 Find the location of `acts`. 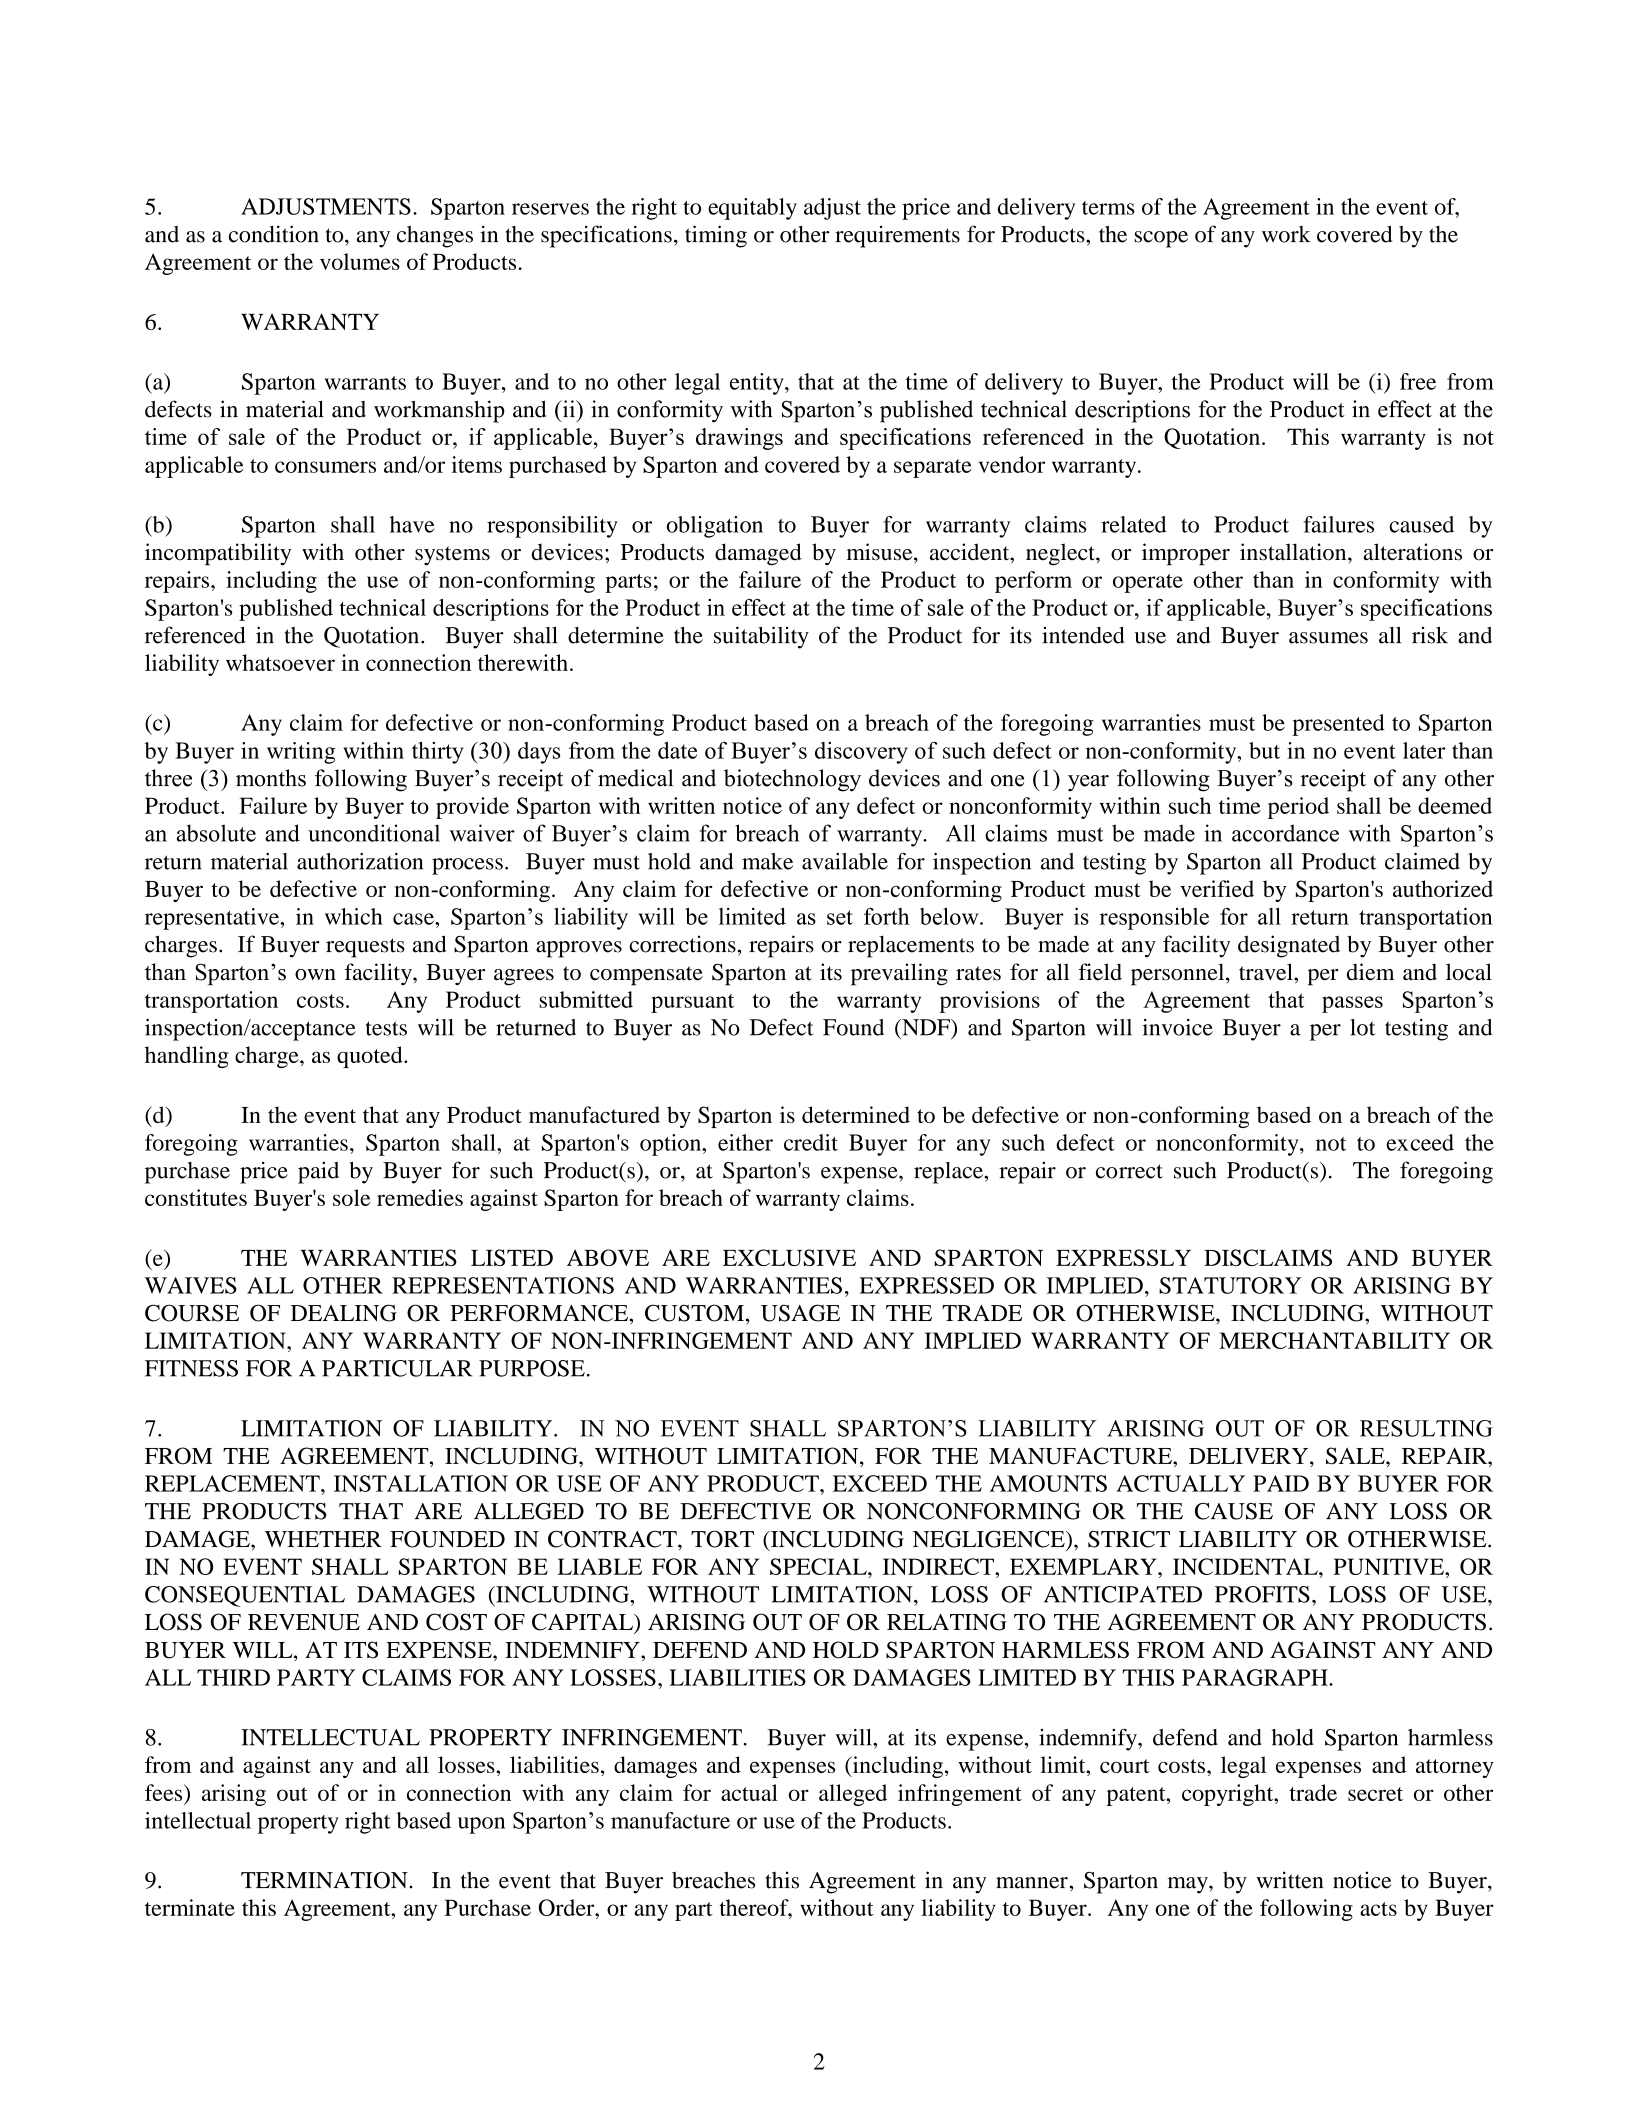

acts is located at coordinates (1378, 1909).
